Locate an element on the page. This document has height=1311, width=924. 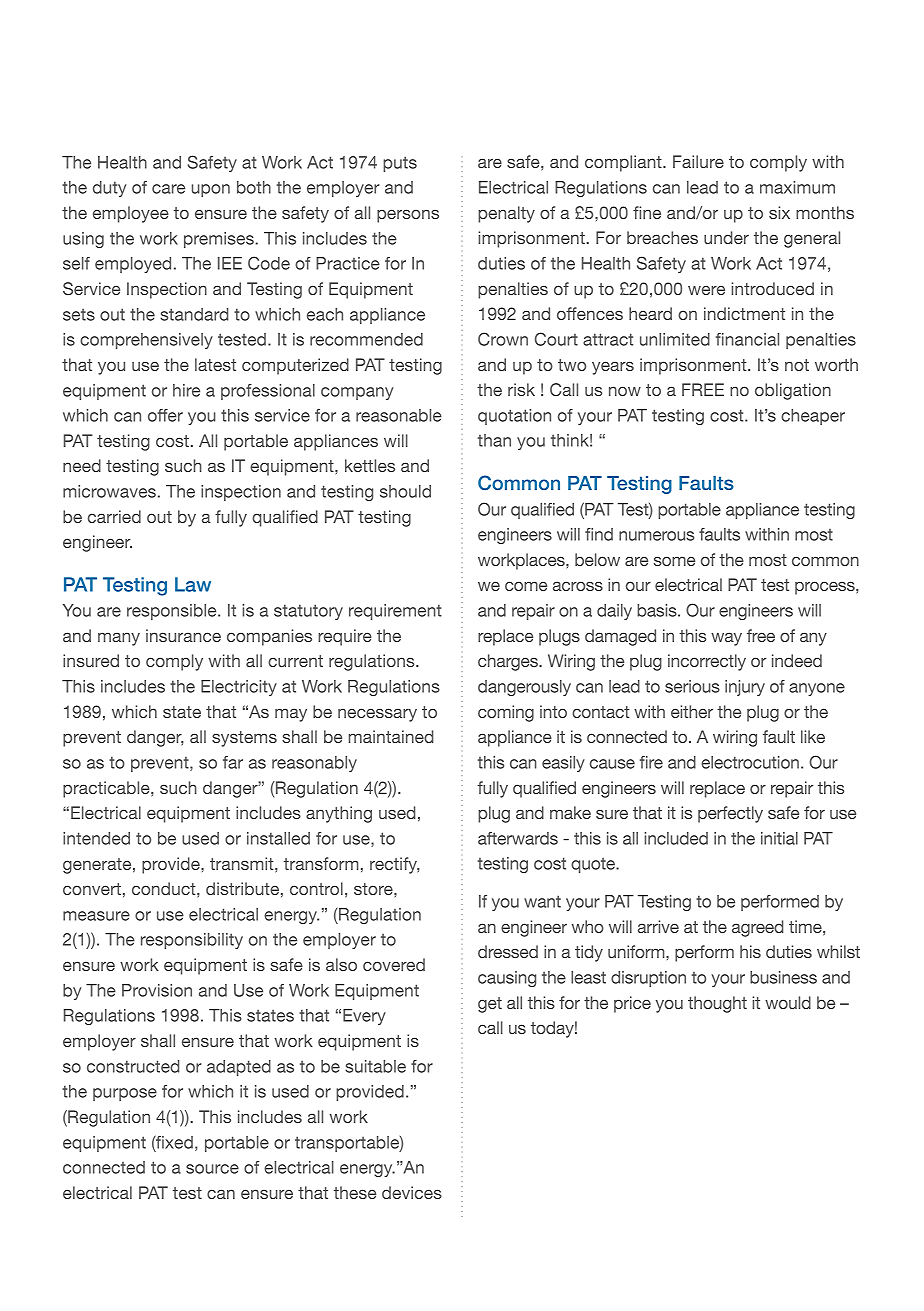
care is located at coordinates (168, 189).
